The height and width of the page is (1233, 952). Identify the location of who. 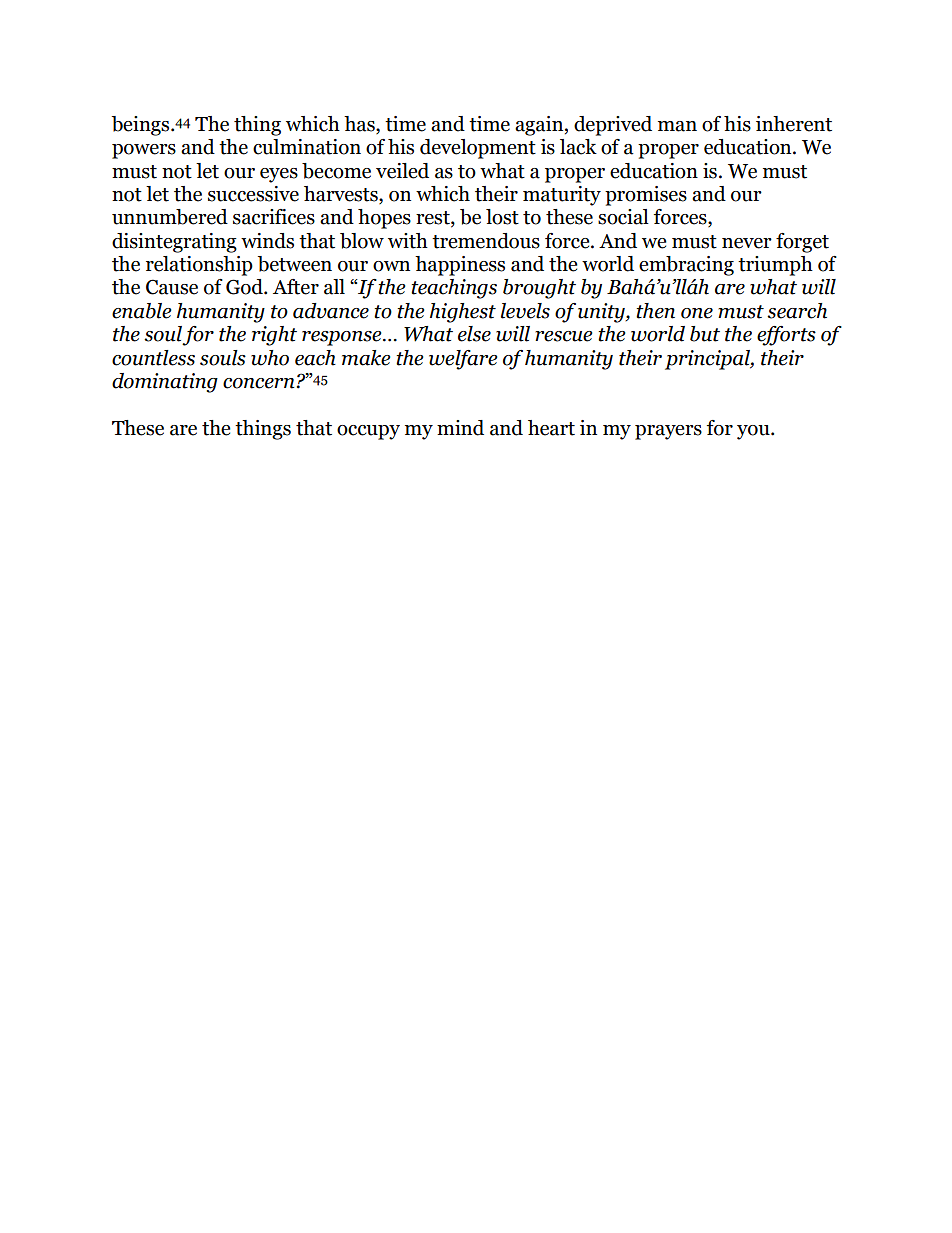
(270, 358).
